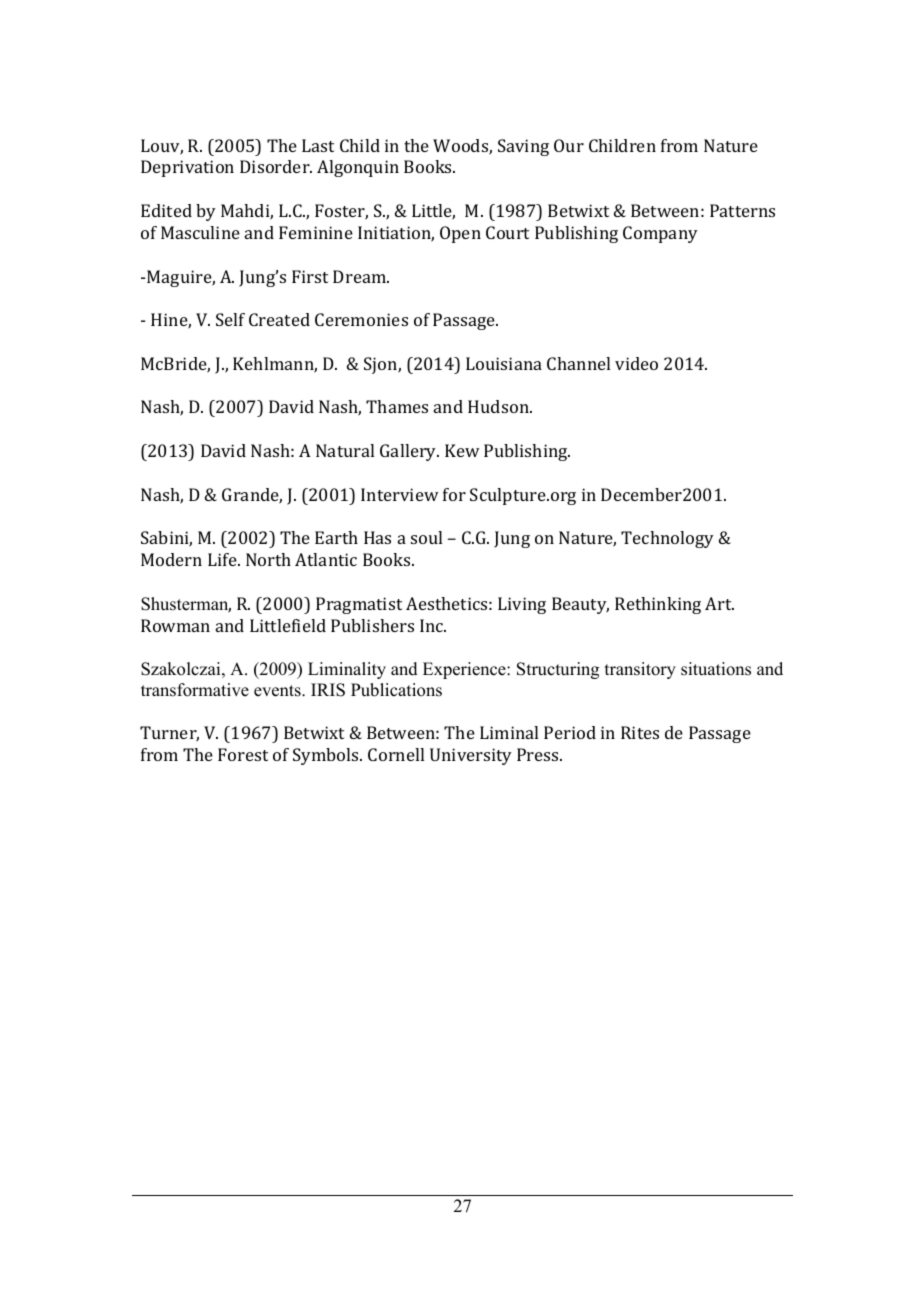 Image resolution: width=924 pixels, height=1308 pixels. Describe the element at coordinates (276, 166) in the document. I see `Disorder` at that location.
